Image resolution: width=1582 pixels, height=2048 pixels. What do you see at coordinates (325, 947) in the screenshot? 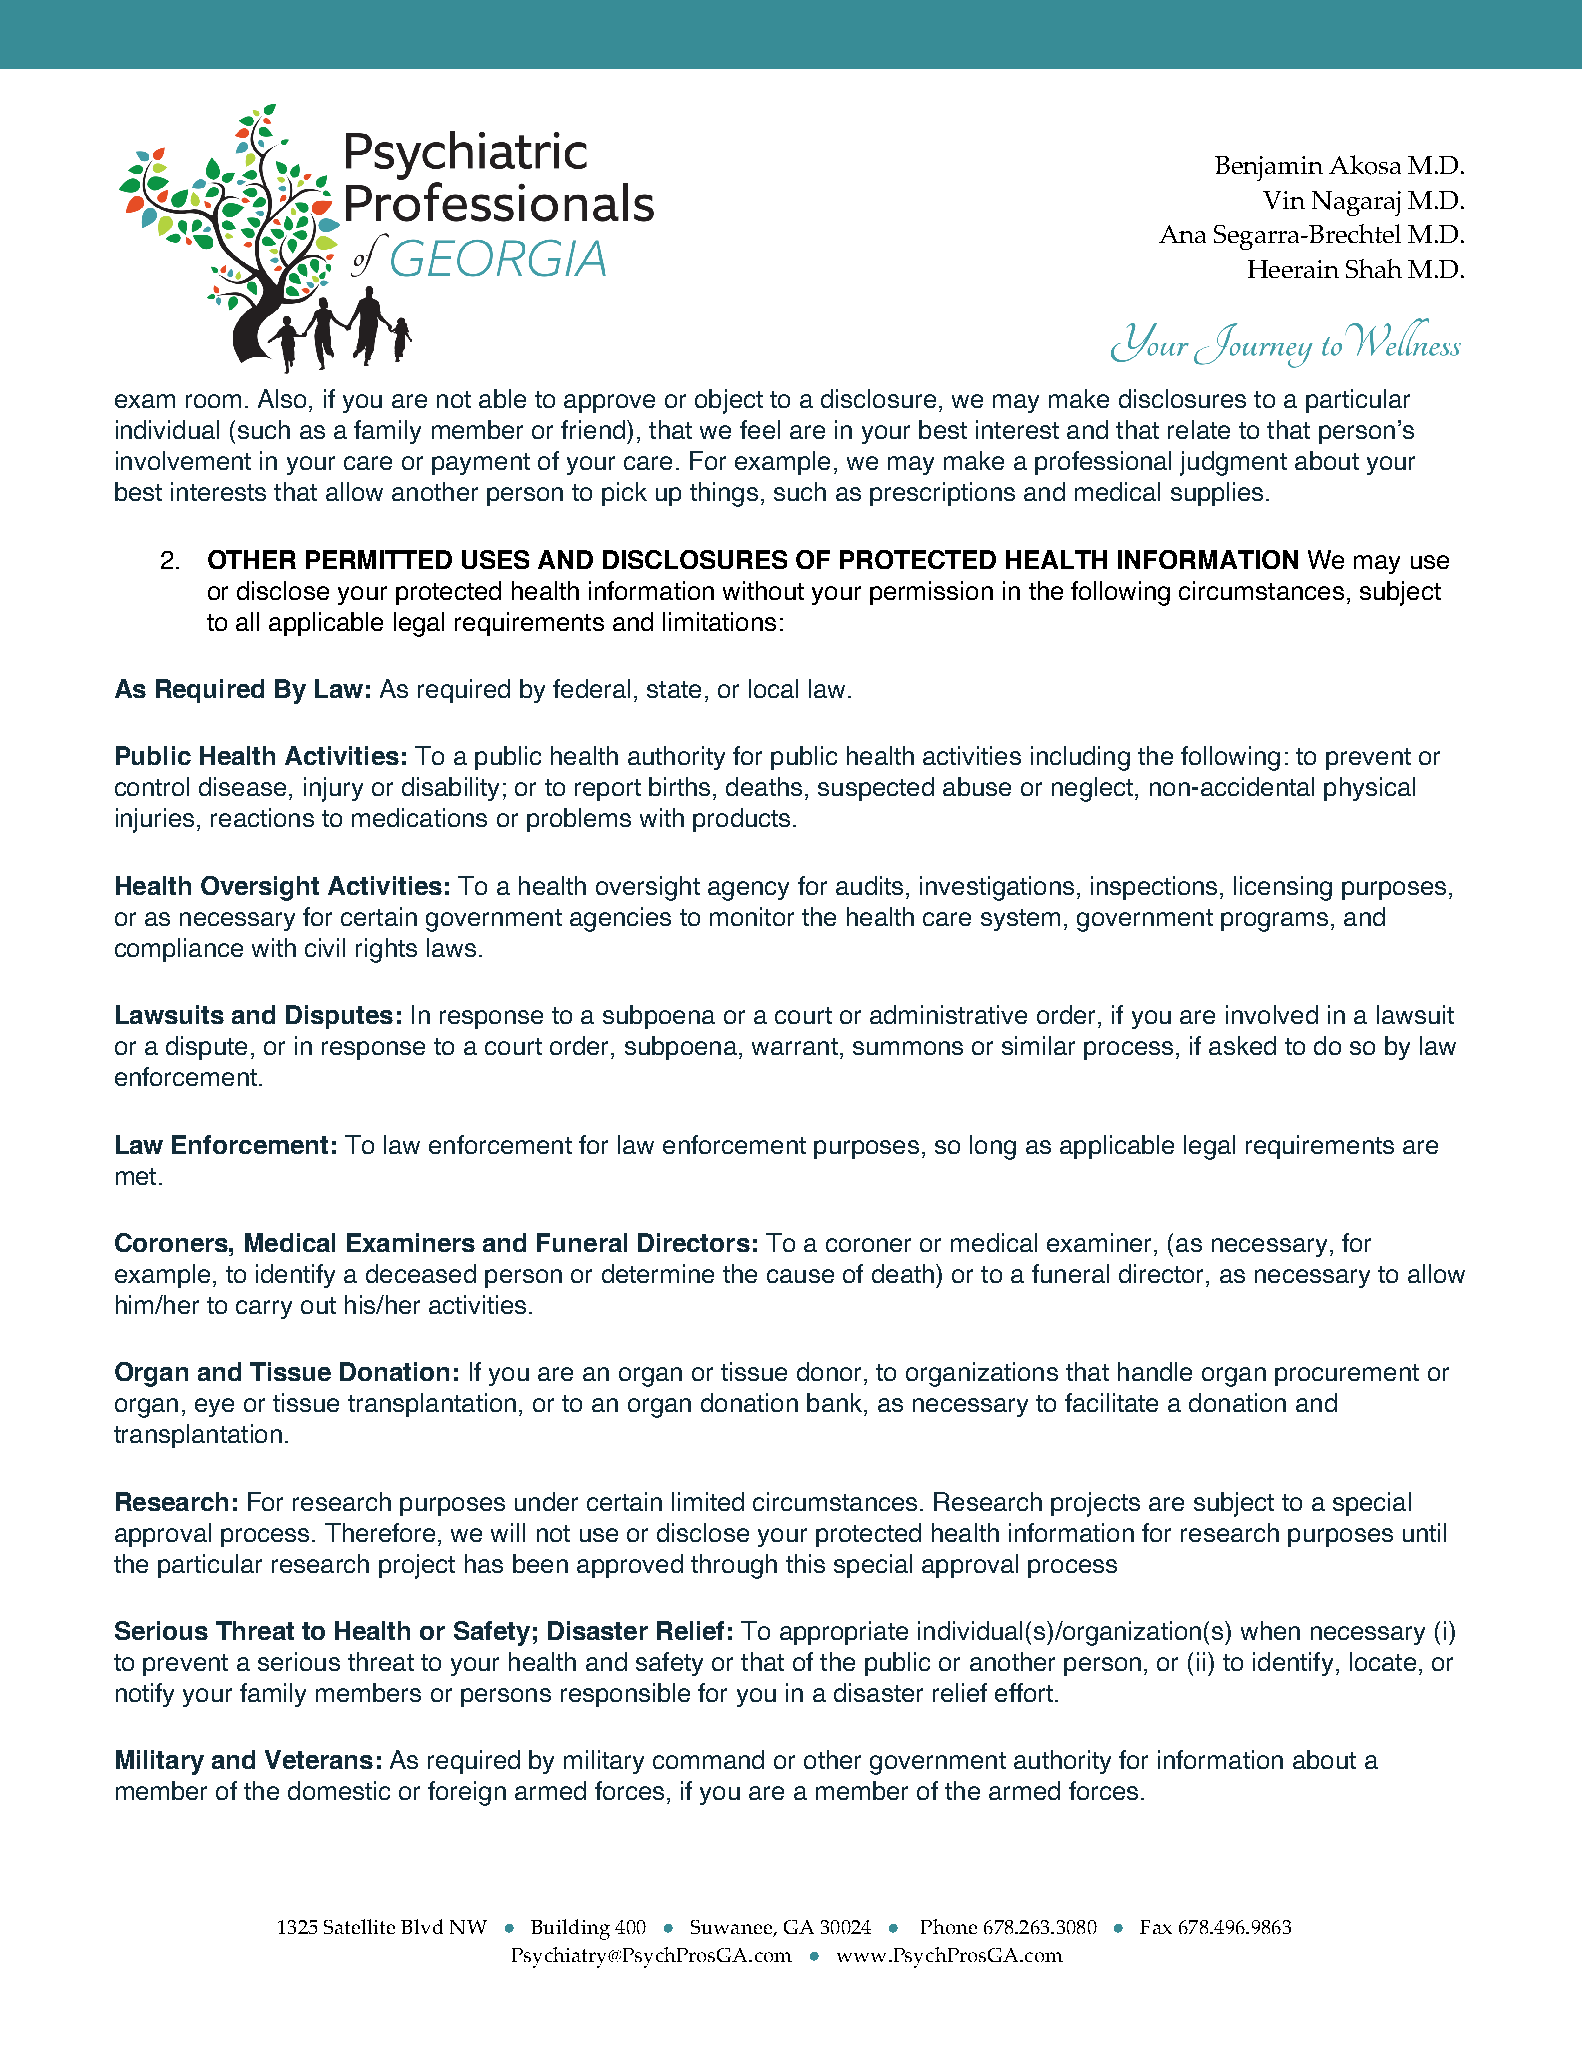
I see `civil` at bounding box center [325, 947].
